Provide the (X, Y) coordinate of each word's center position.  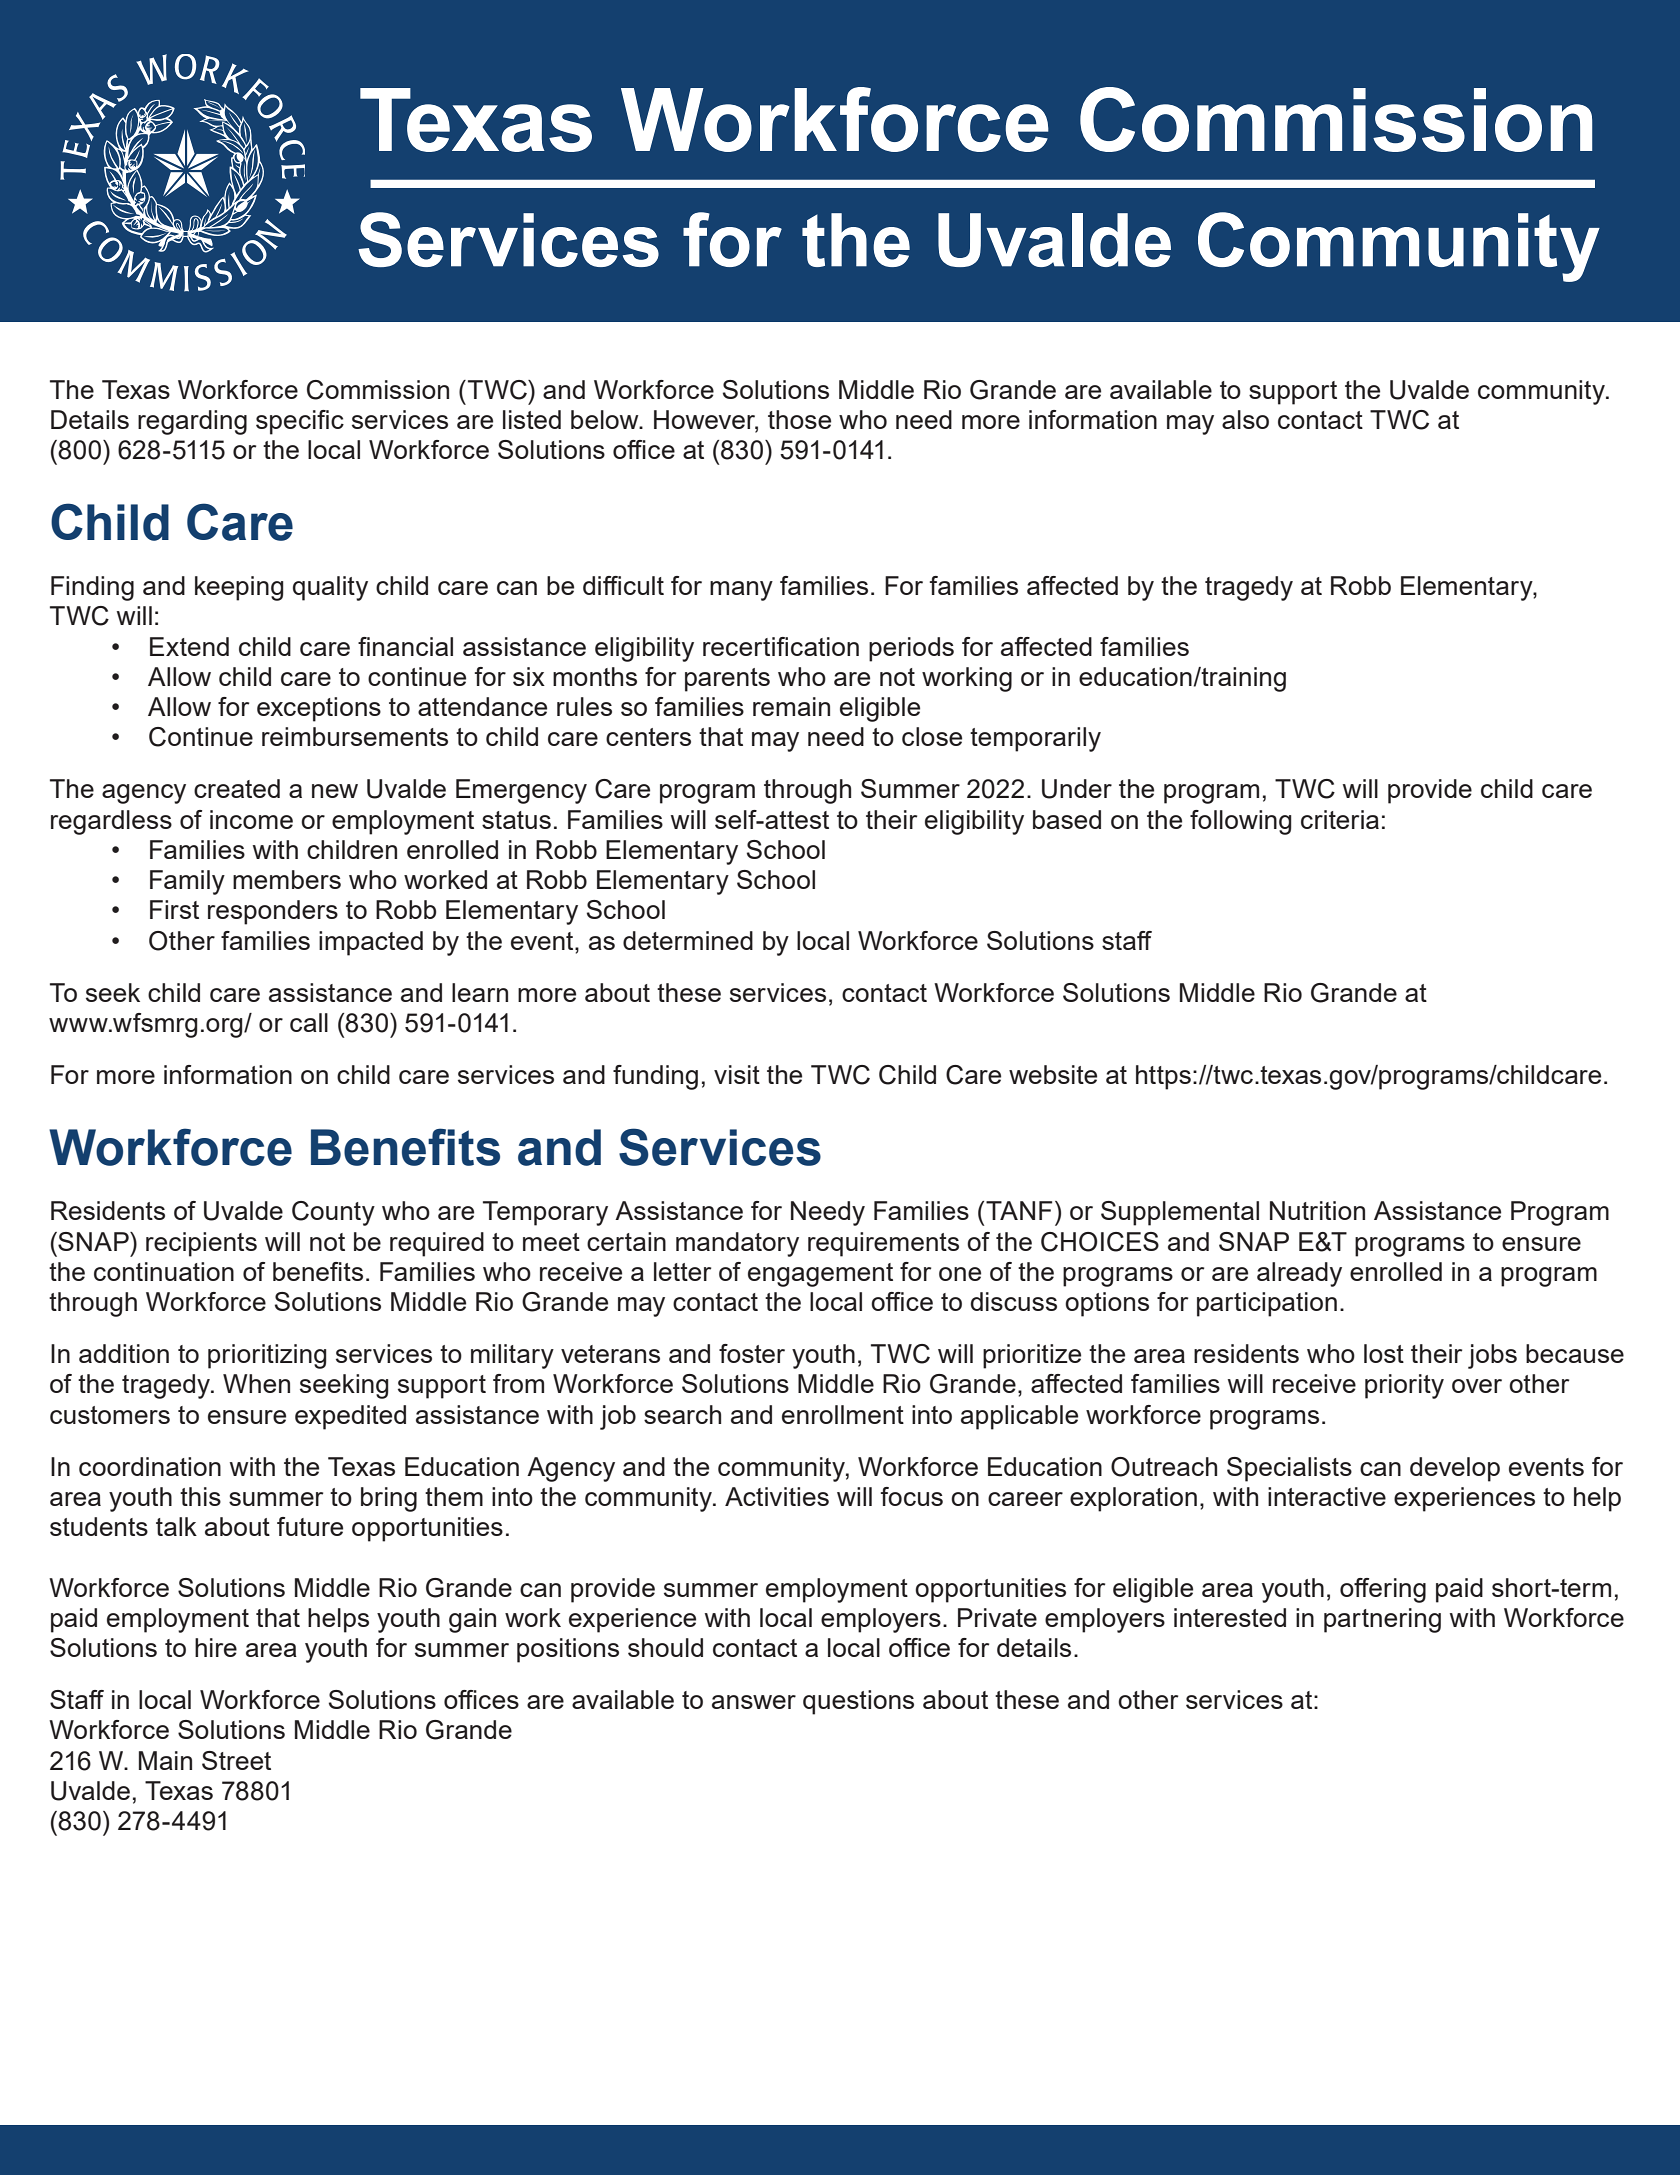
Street (236, 1760)
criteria (1340, 819)
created (237, 788)
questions (858, 1702)
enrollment (843, 1414)
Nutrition (1317, 1210)
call (309, 1022)
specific (300, 422)
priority (1404, 1386)
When (256, 1383)
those (799, 419)
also (1245, 419)
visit (737, 1074)
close (932, 736)
